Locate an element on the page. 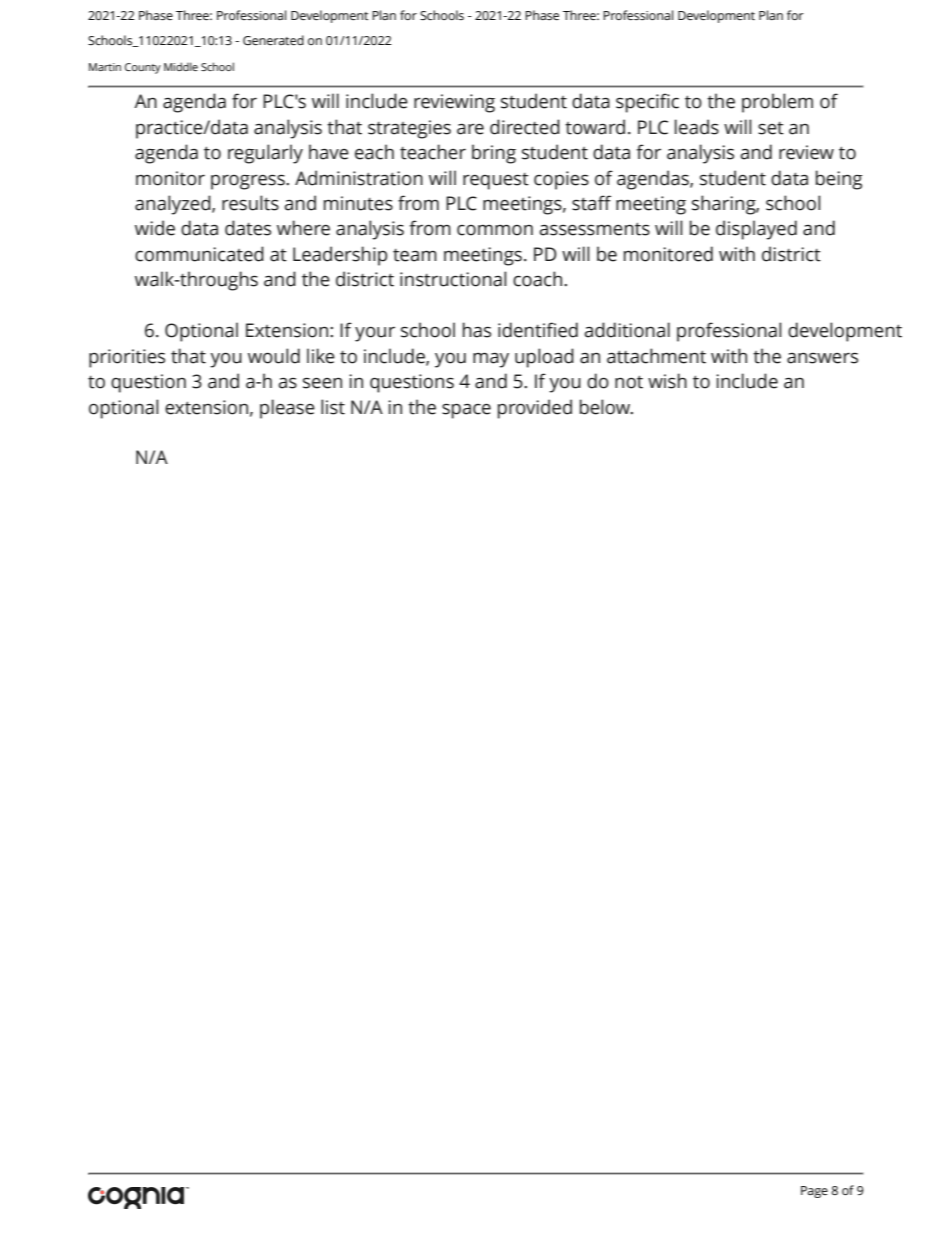 The height and width of the image is (1233, 952). Page is located at coordinates (814, 1192).
